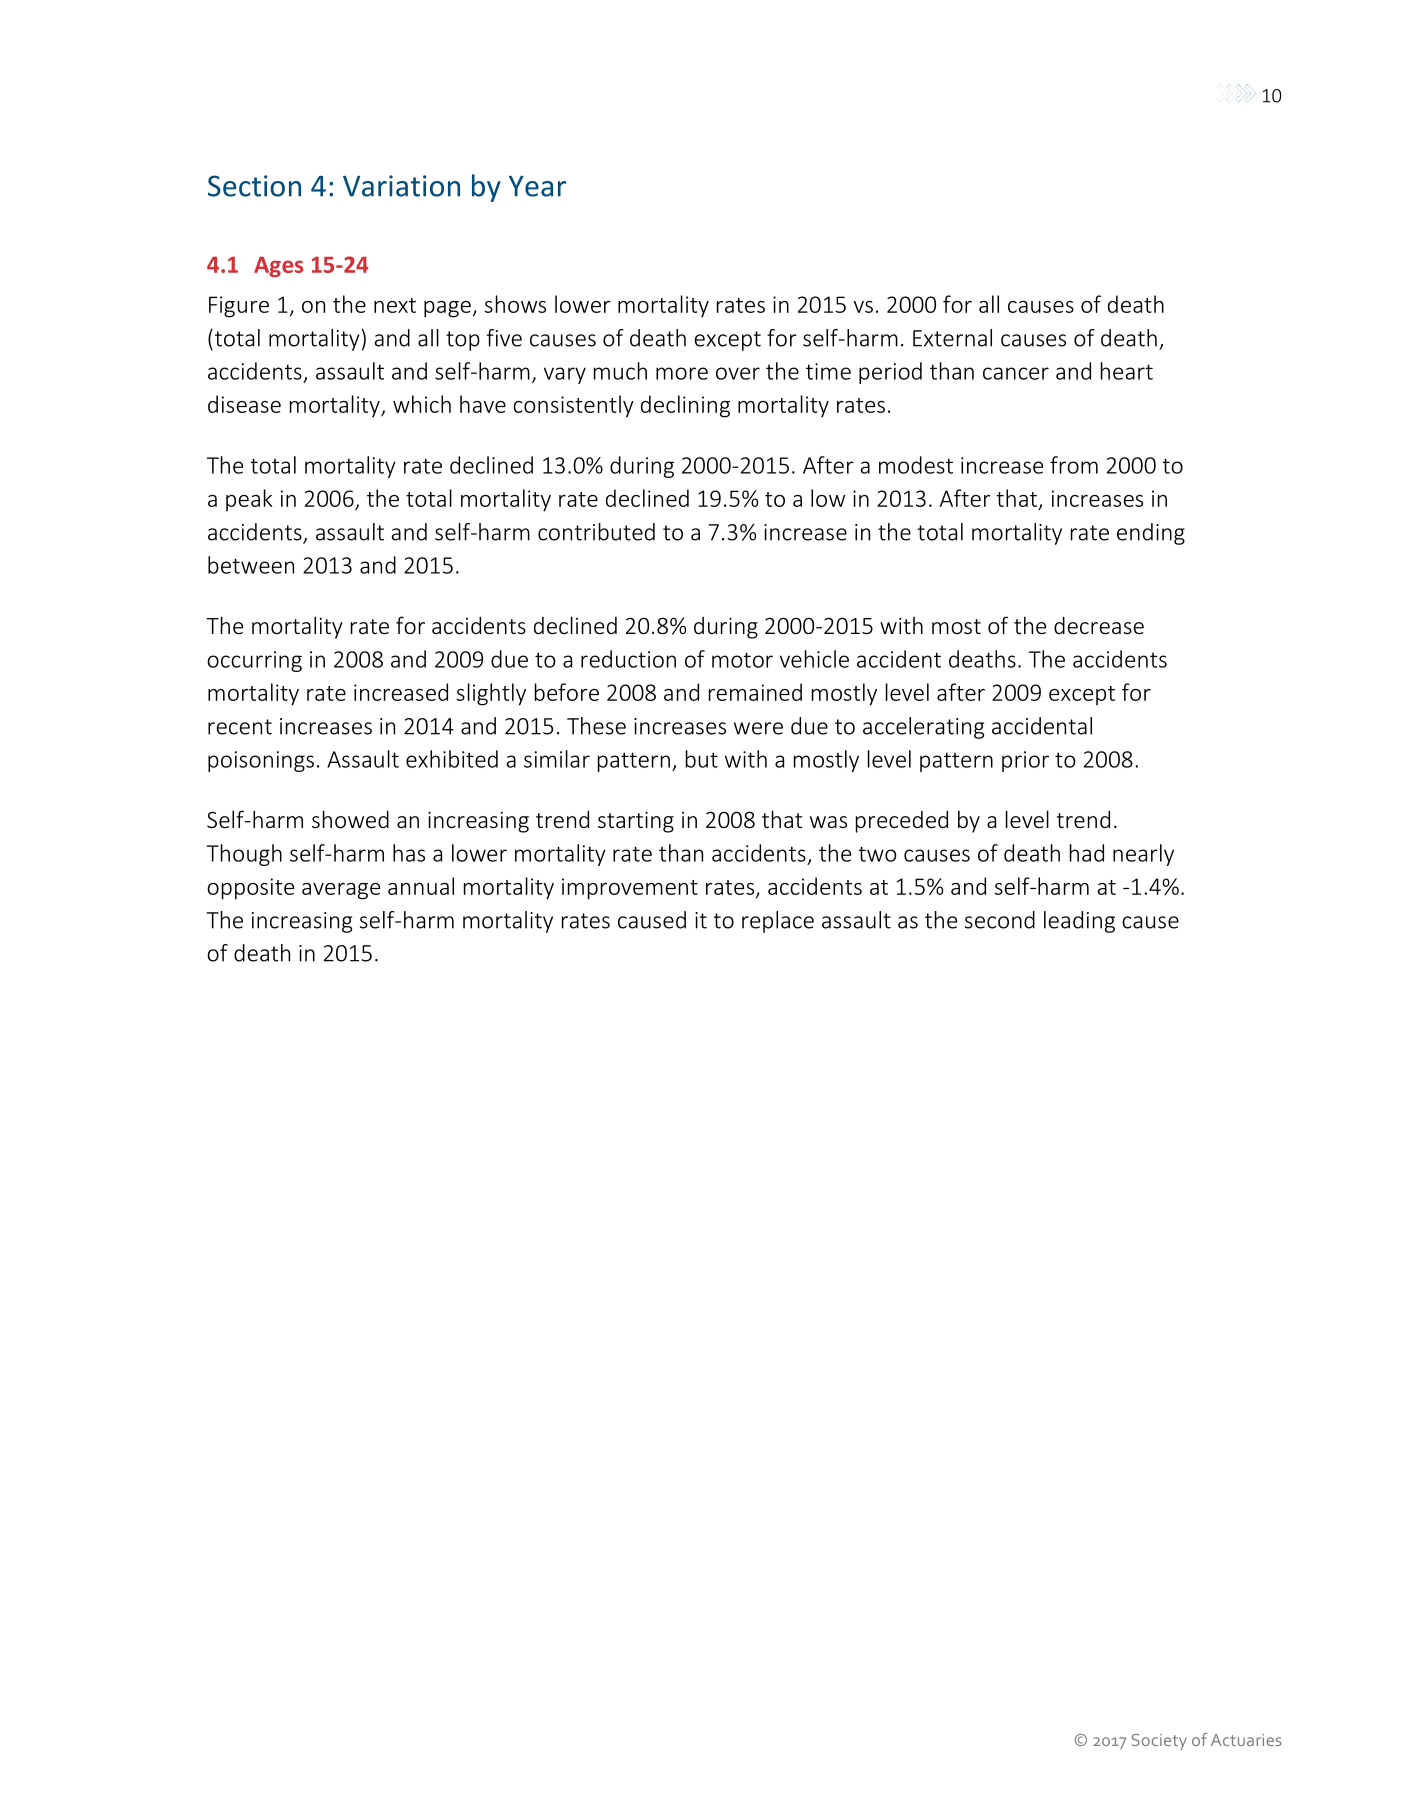 The height and width of the image is (1819, 1406). Describe the element at coordinates (341, 891) in the image. I see `average` at that location.
